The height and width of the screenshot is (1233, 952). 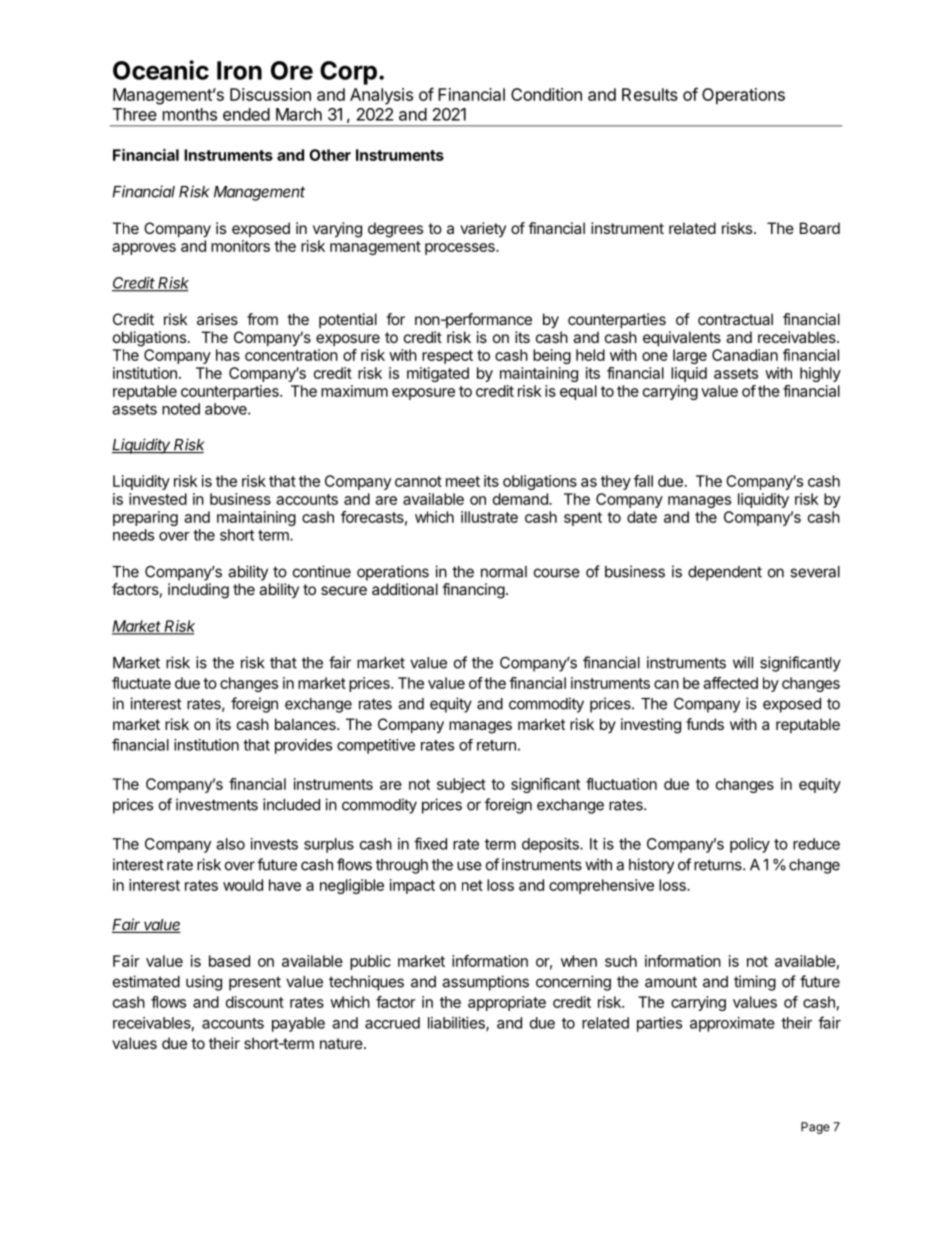 What do you see at coordinates (472, 885) in the screenshot?
I see `net` at bounding box center [472, 885].
